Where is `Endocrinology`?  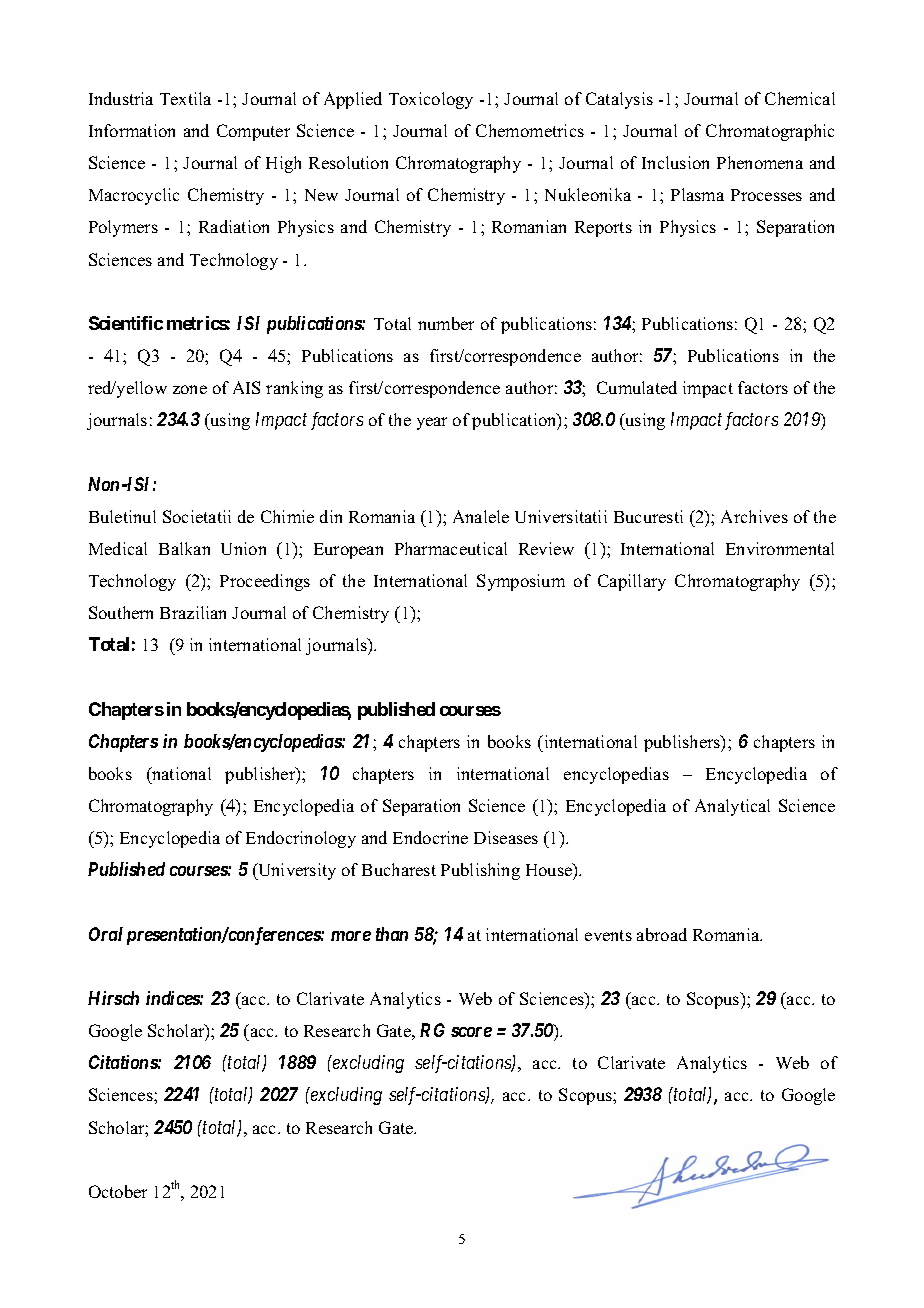
Endocrinology is located at coordinates (301, 839).
